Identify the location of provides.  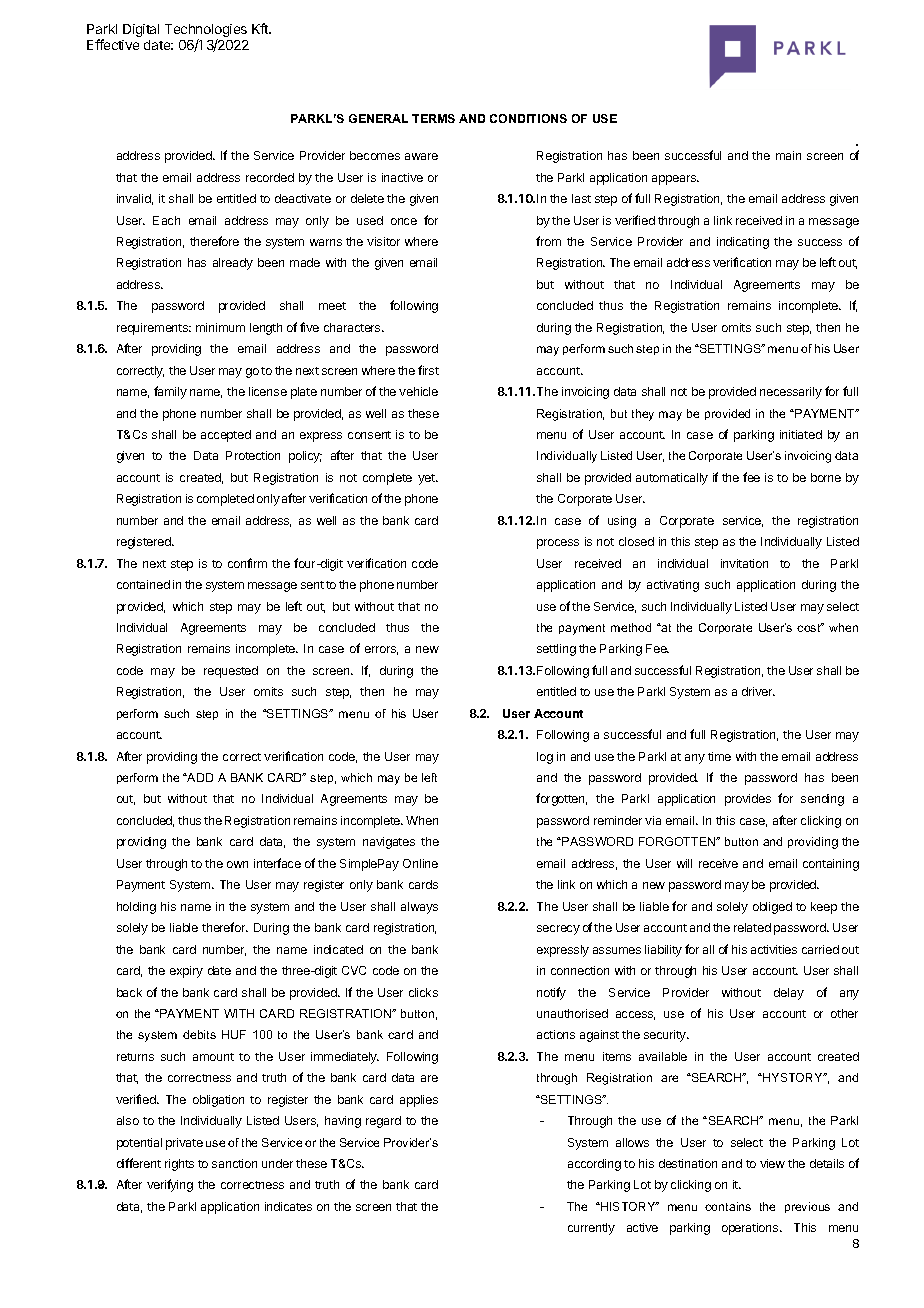
(748, 800).
